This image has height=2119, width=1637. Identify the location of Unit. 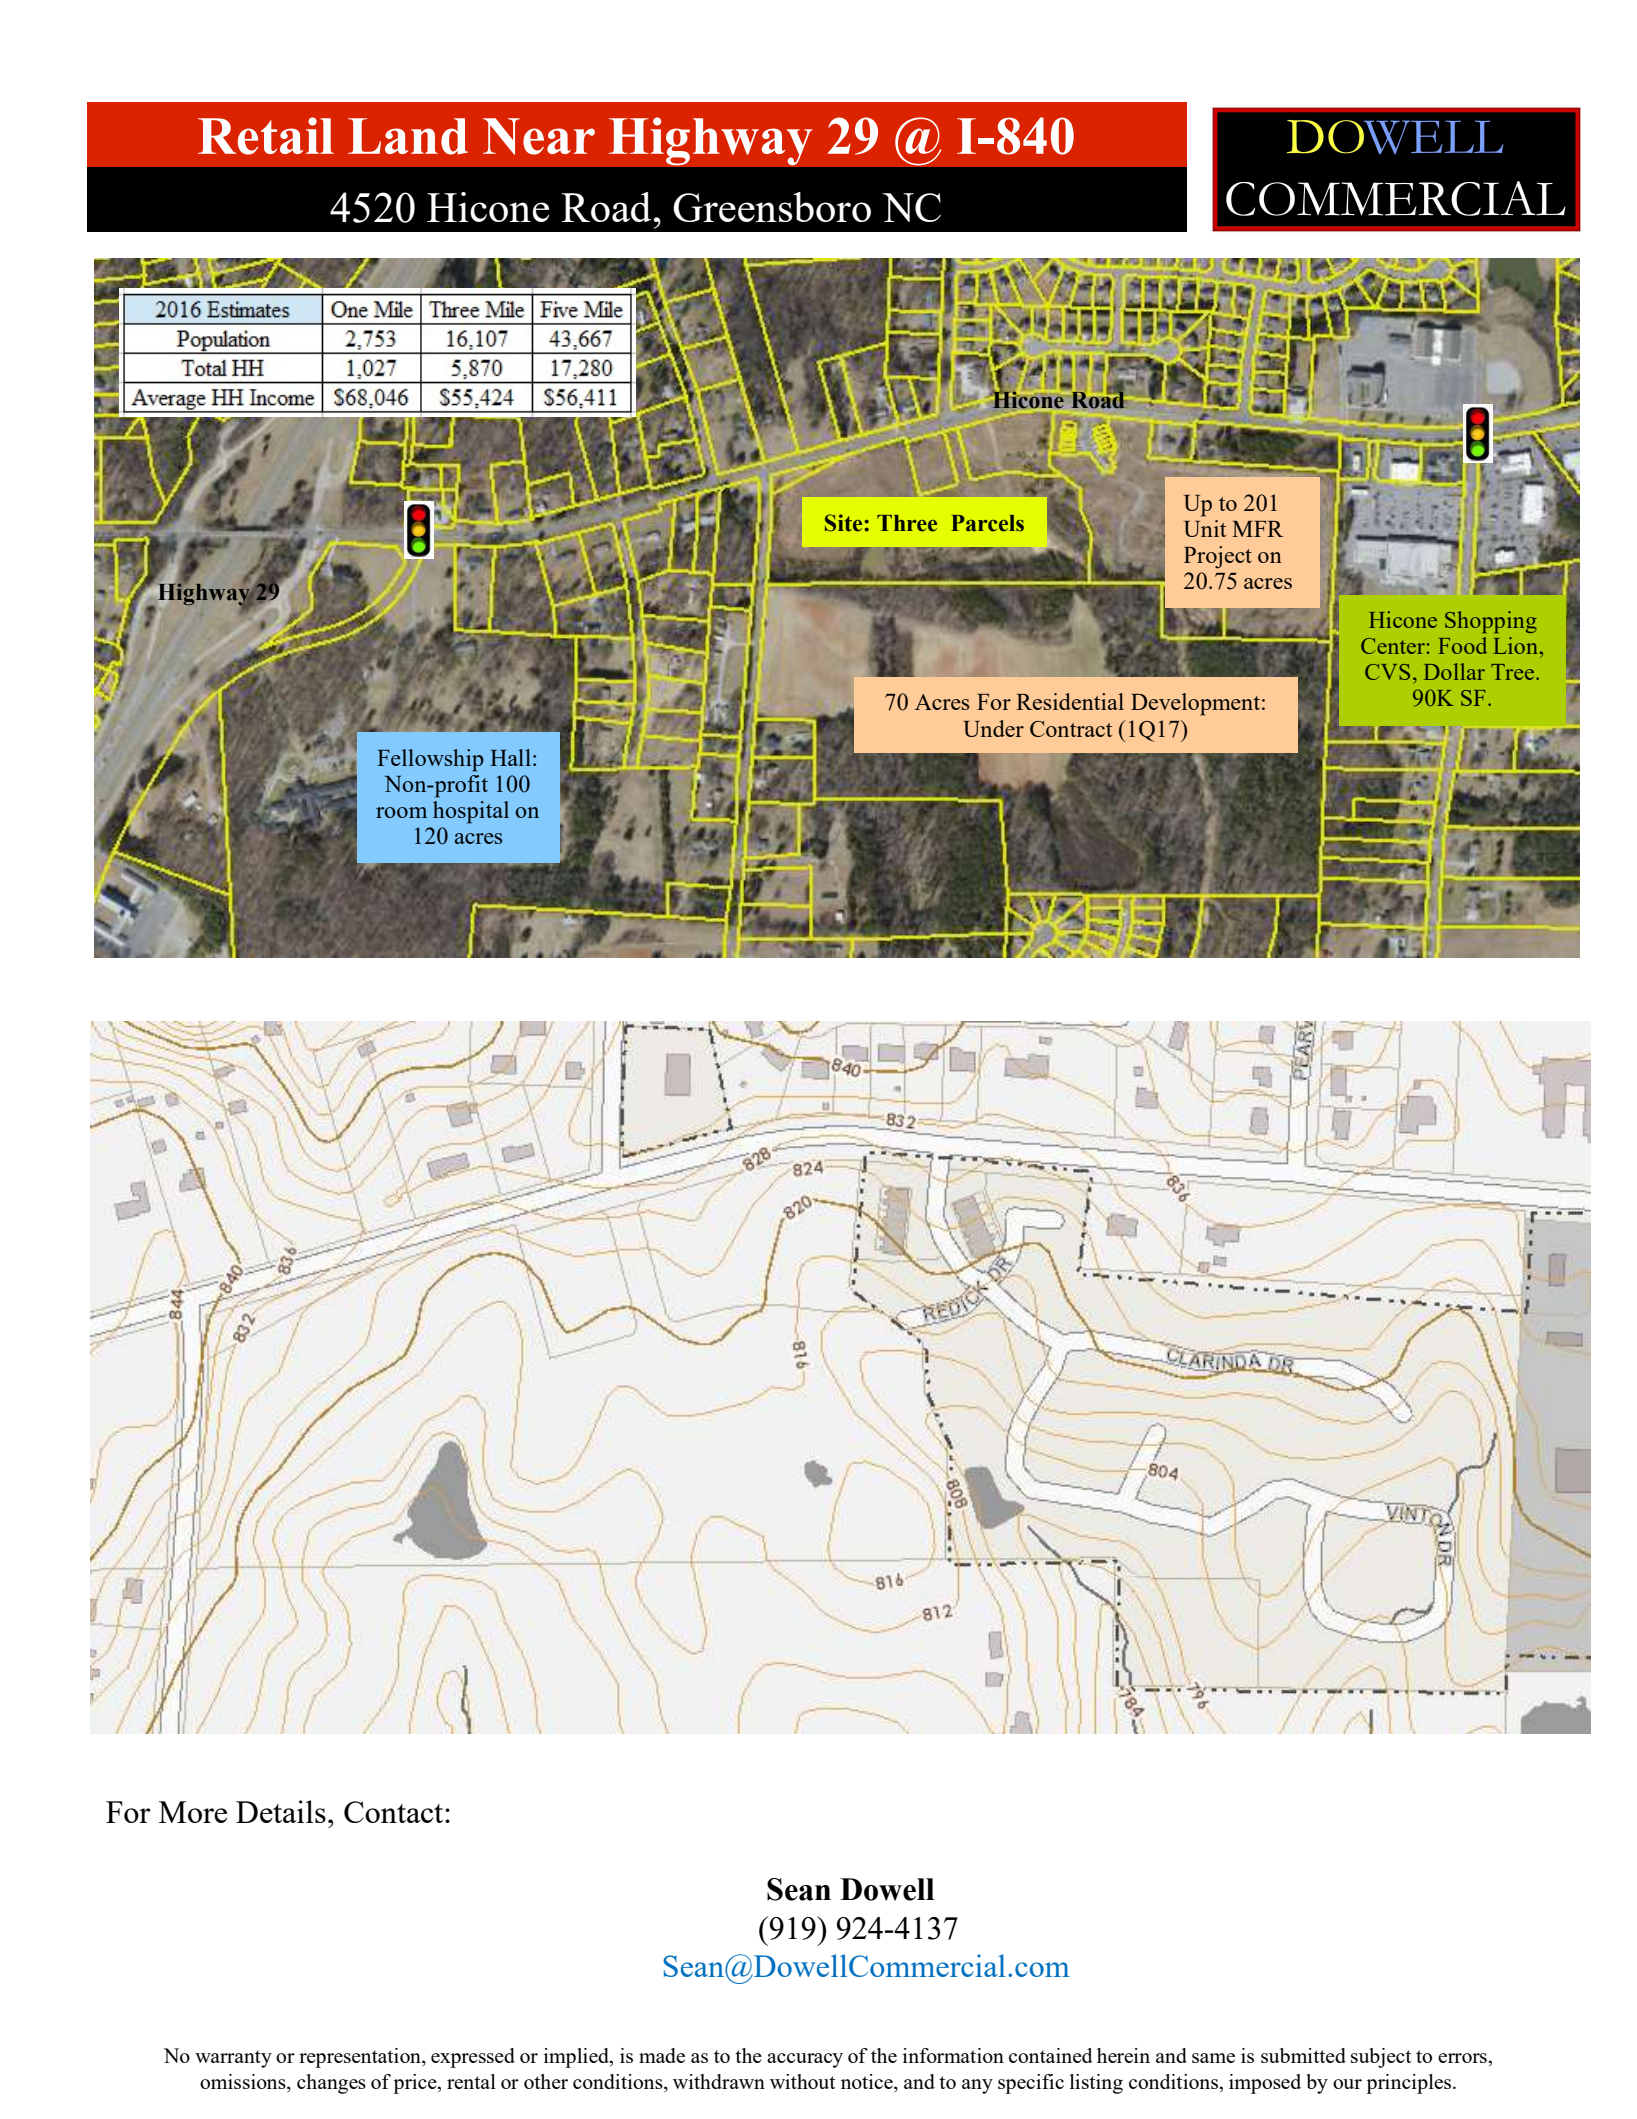
(1205, 528).
